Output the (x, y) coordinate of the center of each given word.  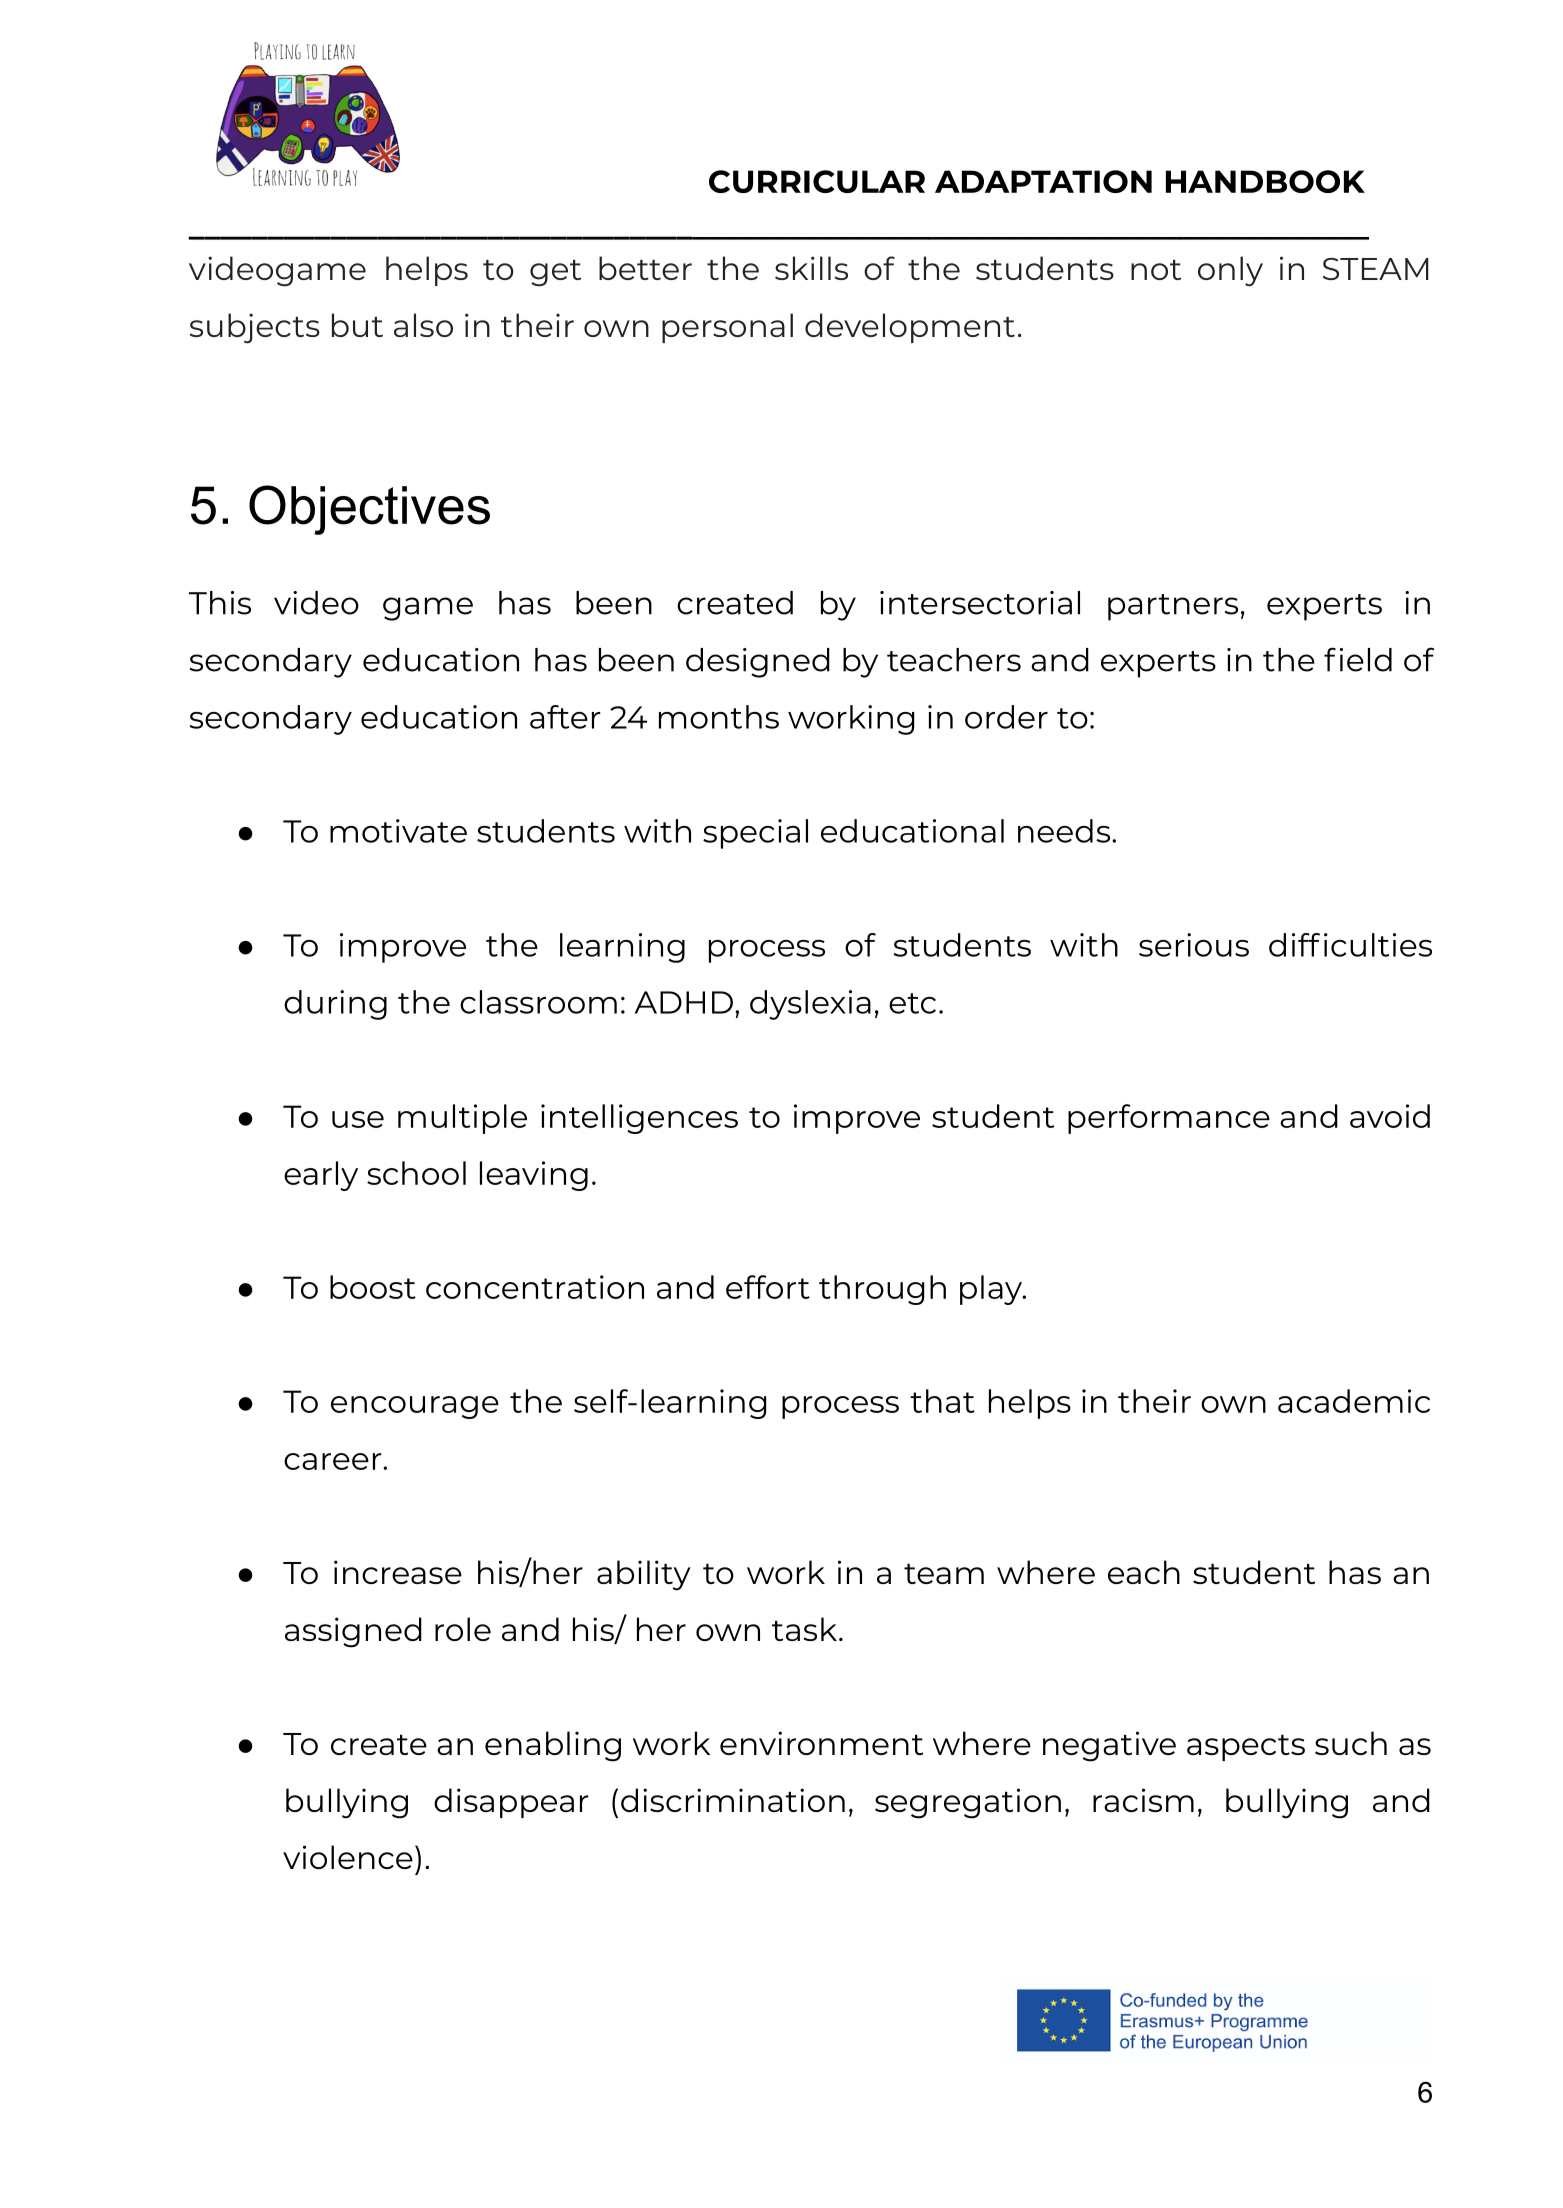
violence (348, 1857)
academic (1354, 1401)
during (335, 1005)
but (357, 325)
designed (758, 663)
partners (1173, 607)
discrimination (733, 1800)
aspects (1246, 1748)
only (1230, 271)
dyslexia (810, 1005)
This (220, 603)
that (942, 1401)
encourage (415, 1407)
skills (811, 268)
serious (1194, 945)
